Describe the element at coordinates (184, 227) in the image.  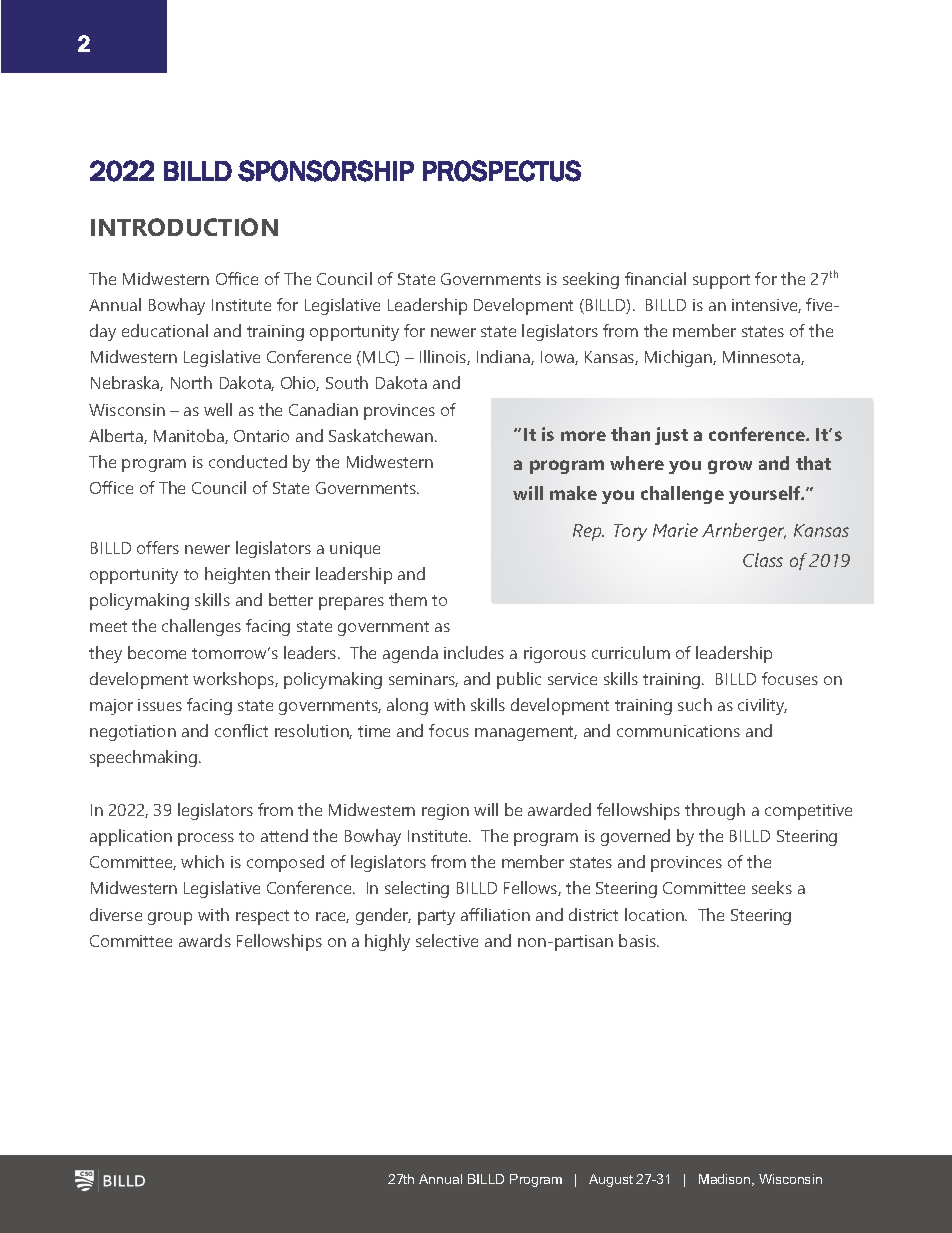
I see `INTRODUCTION` at that location.
